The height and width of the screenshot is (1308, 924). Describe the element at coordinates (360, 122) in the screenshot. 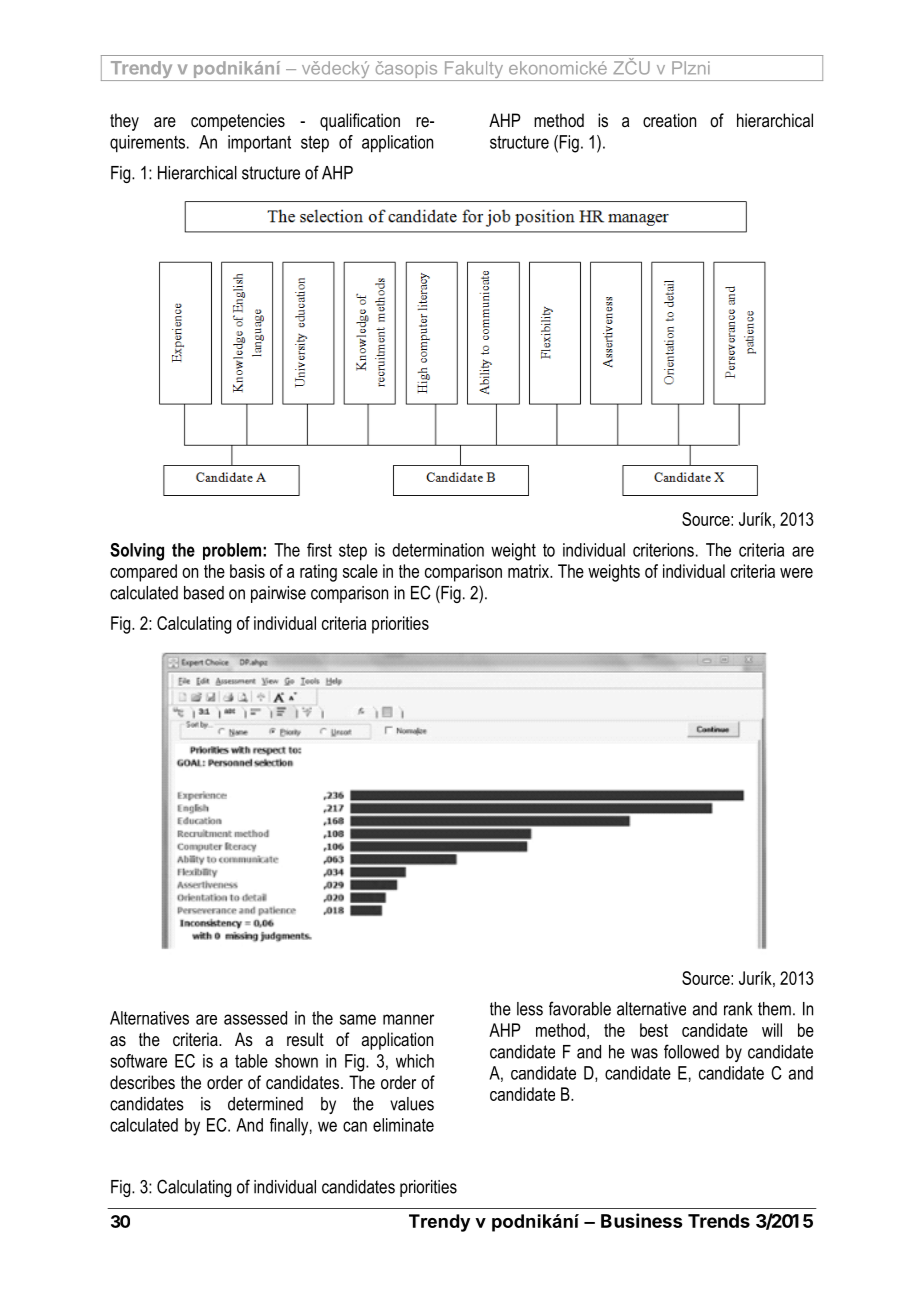

I see `qualification` at that location.
